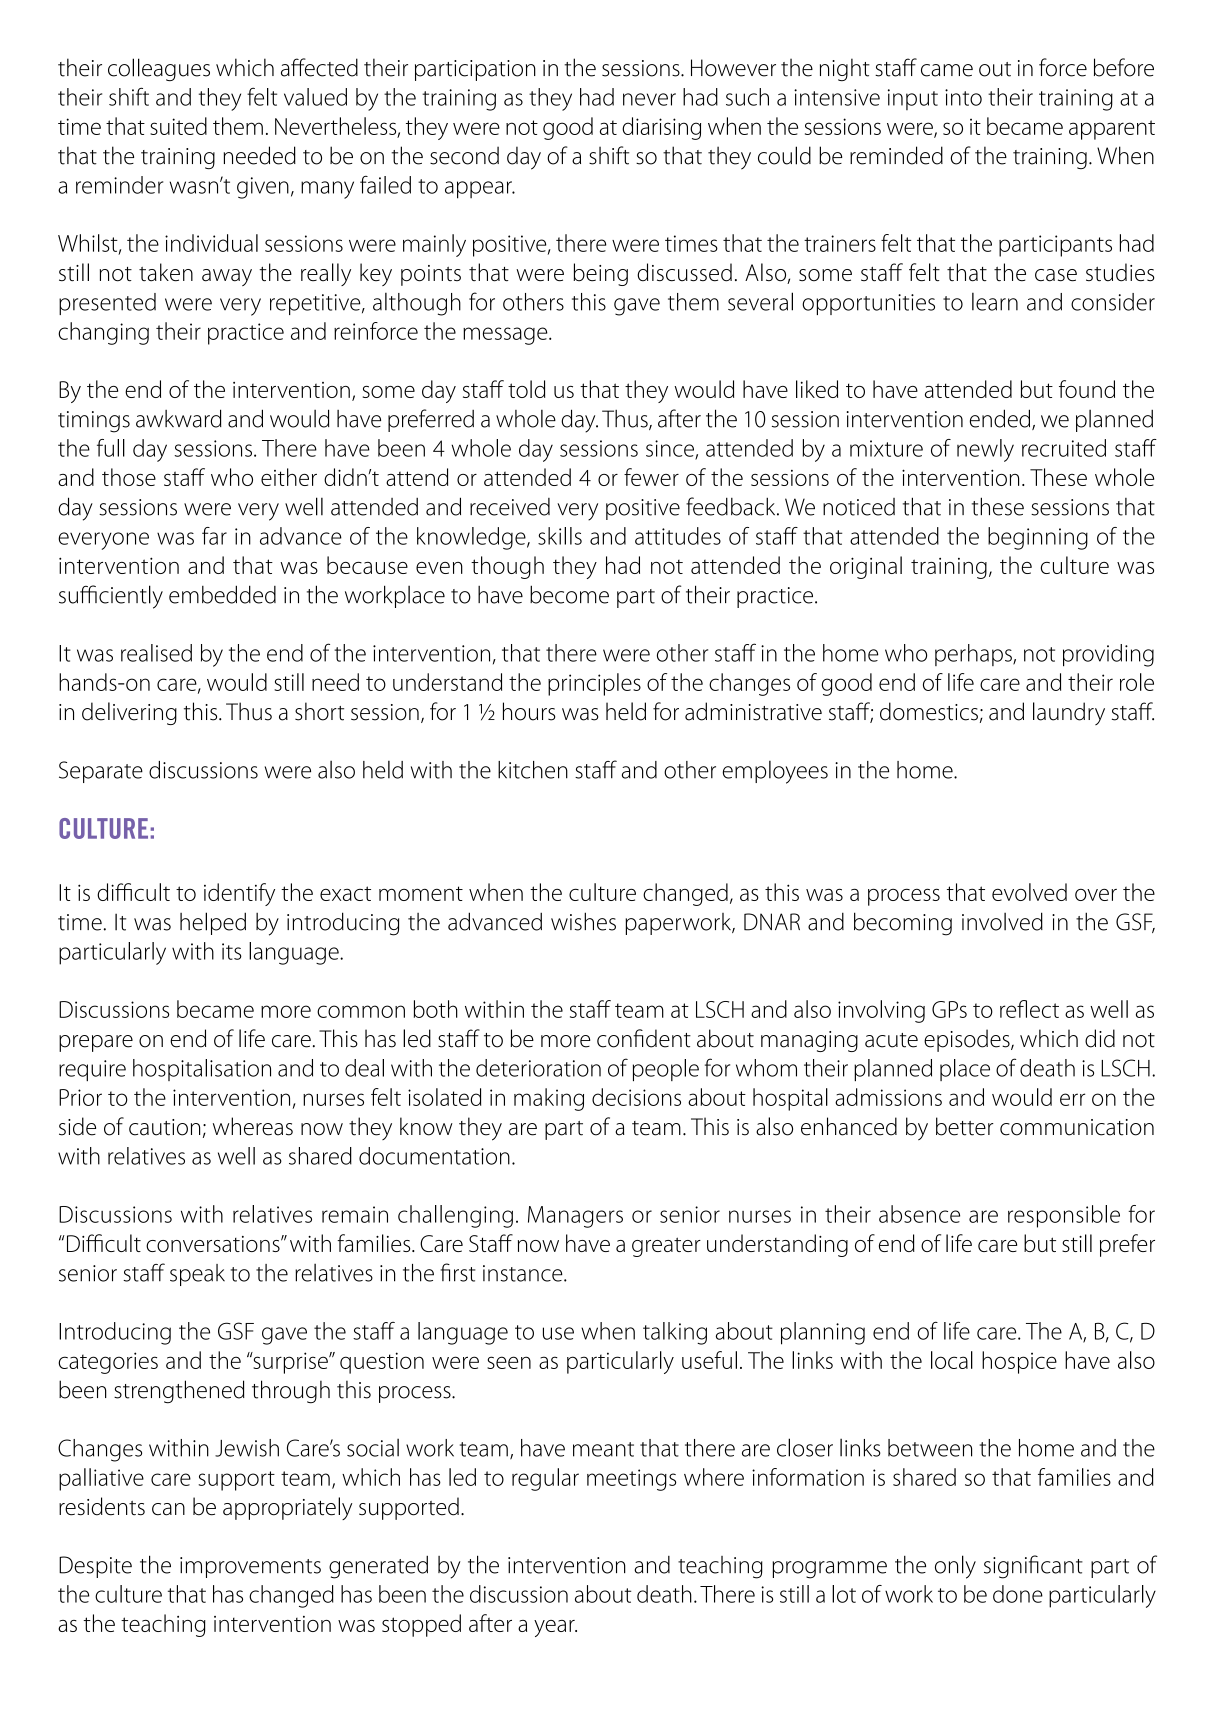 This document has width=1213, height=1715. I want to click on better, so click(965, 1126).
